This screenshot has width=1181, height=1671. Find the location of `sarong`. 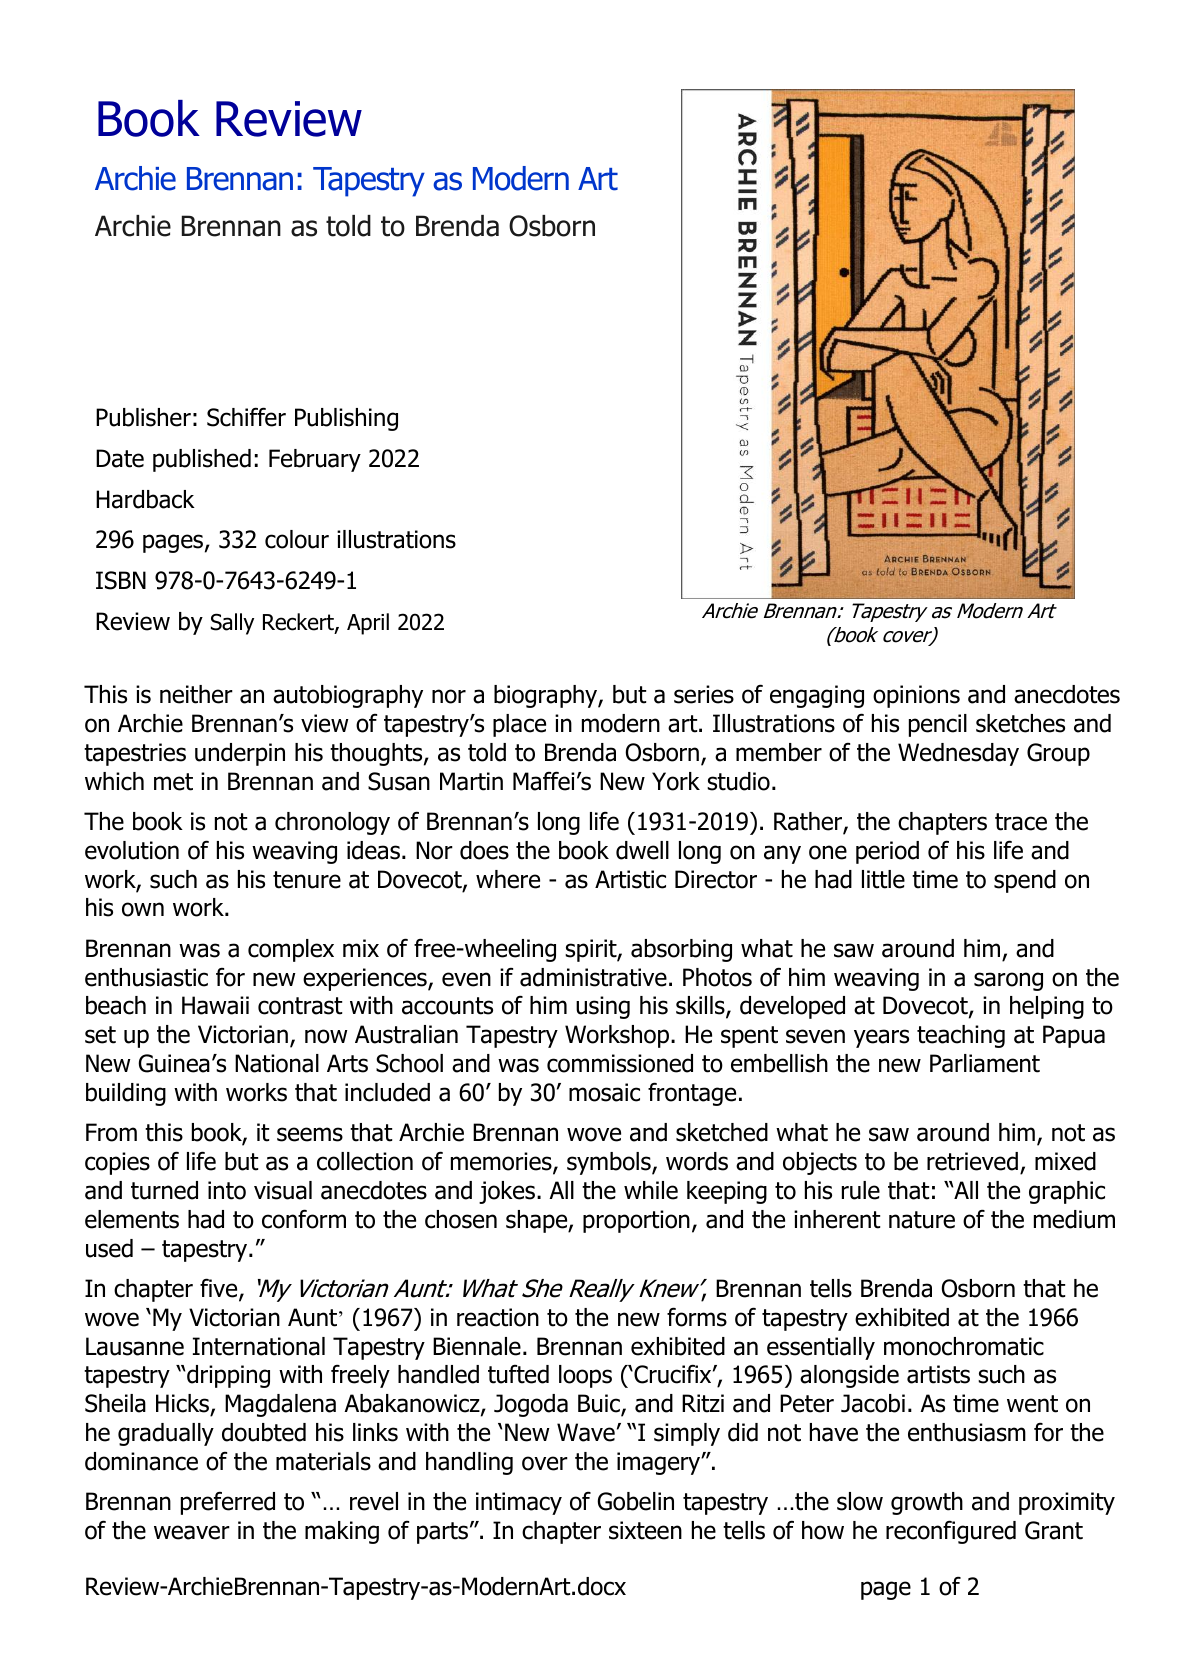

sarong is located at coordinates (1008, 981).
